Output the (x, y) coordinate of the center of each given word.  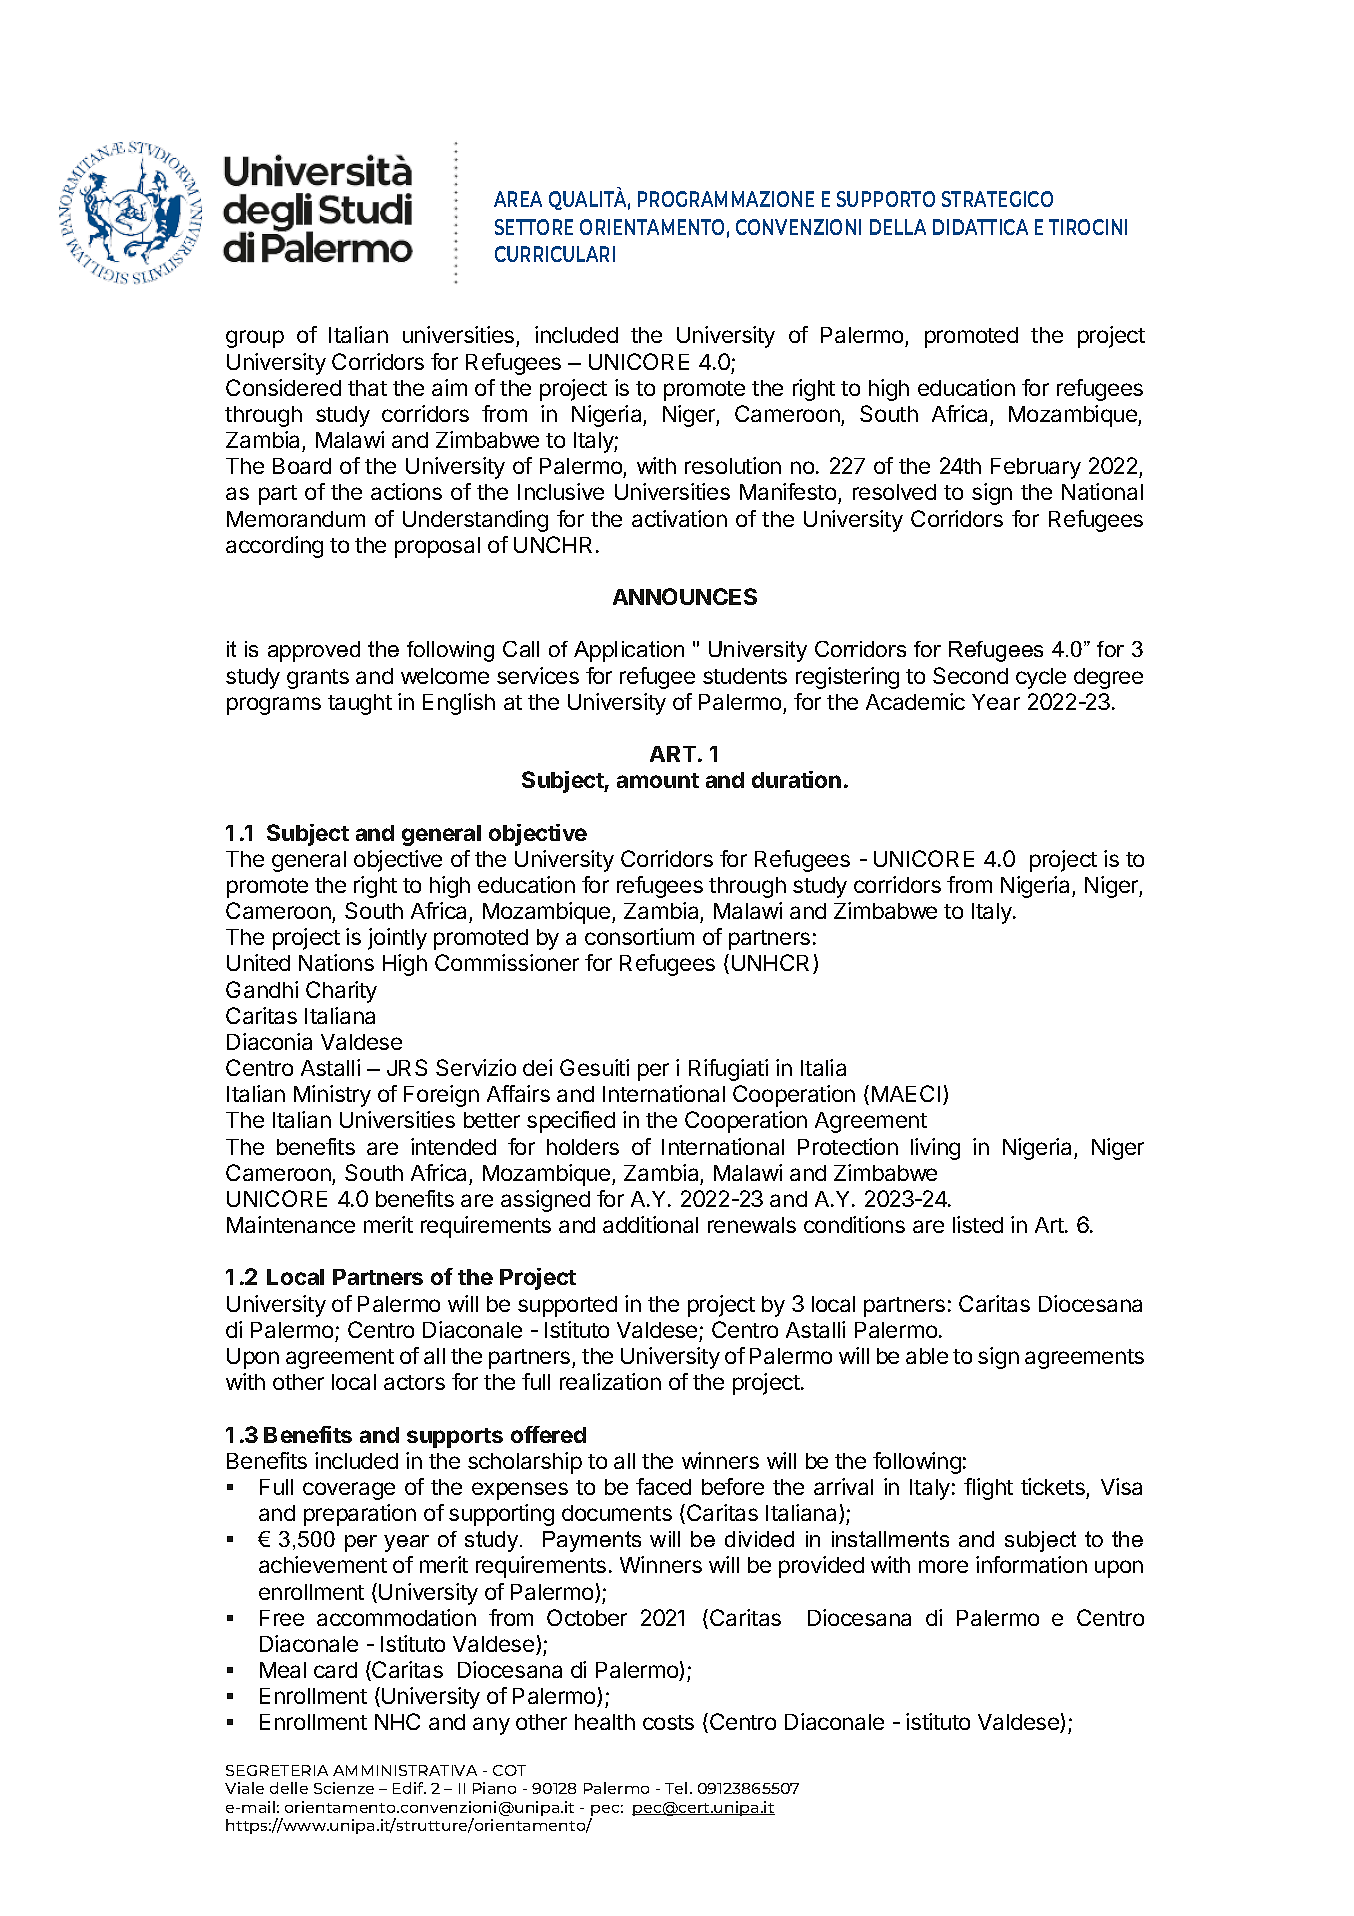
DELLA (898, 227)
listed (978, 1224)
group (255, 339)
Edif (409, 1788)
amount (658, 780)
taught (360, 704)
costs (668, 1722)
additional (650, 1224)
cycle (1041, 678)
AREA (518, 199)
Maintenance (291, 1224)
